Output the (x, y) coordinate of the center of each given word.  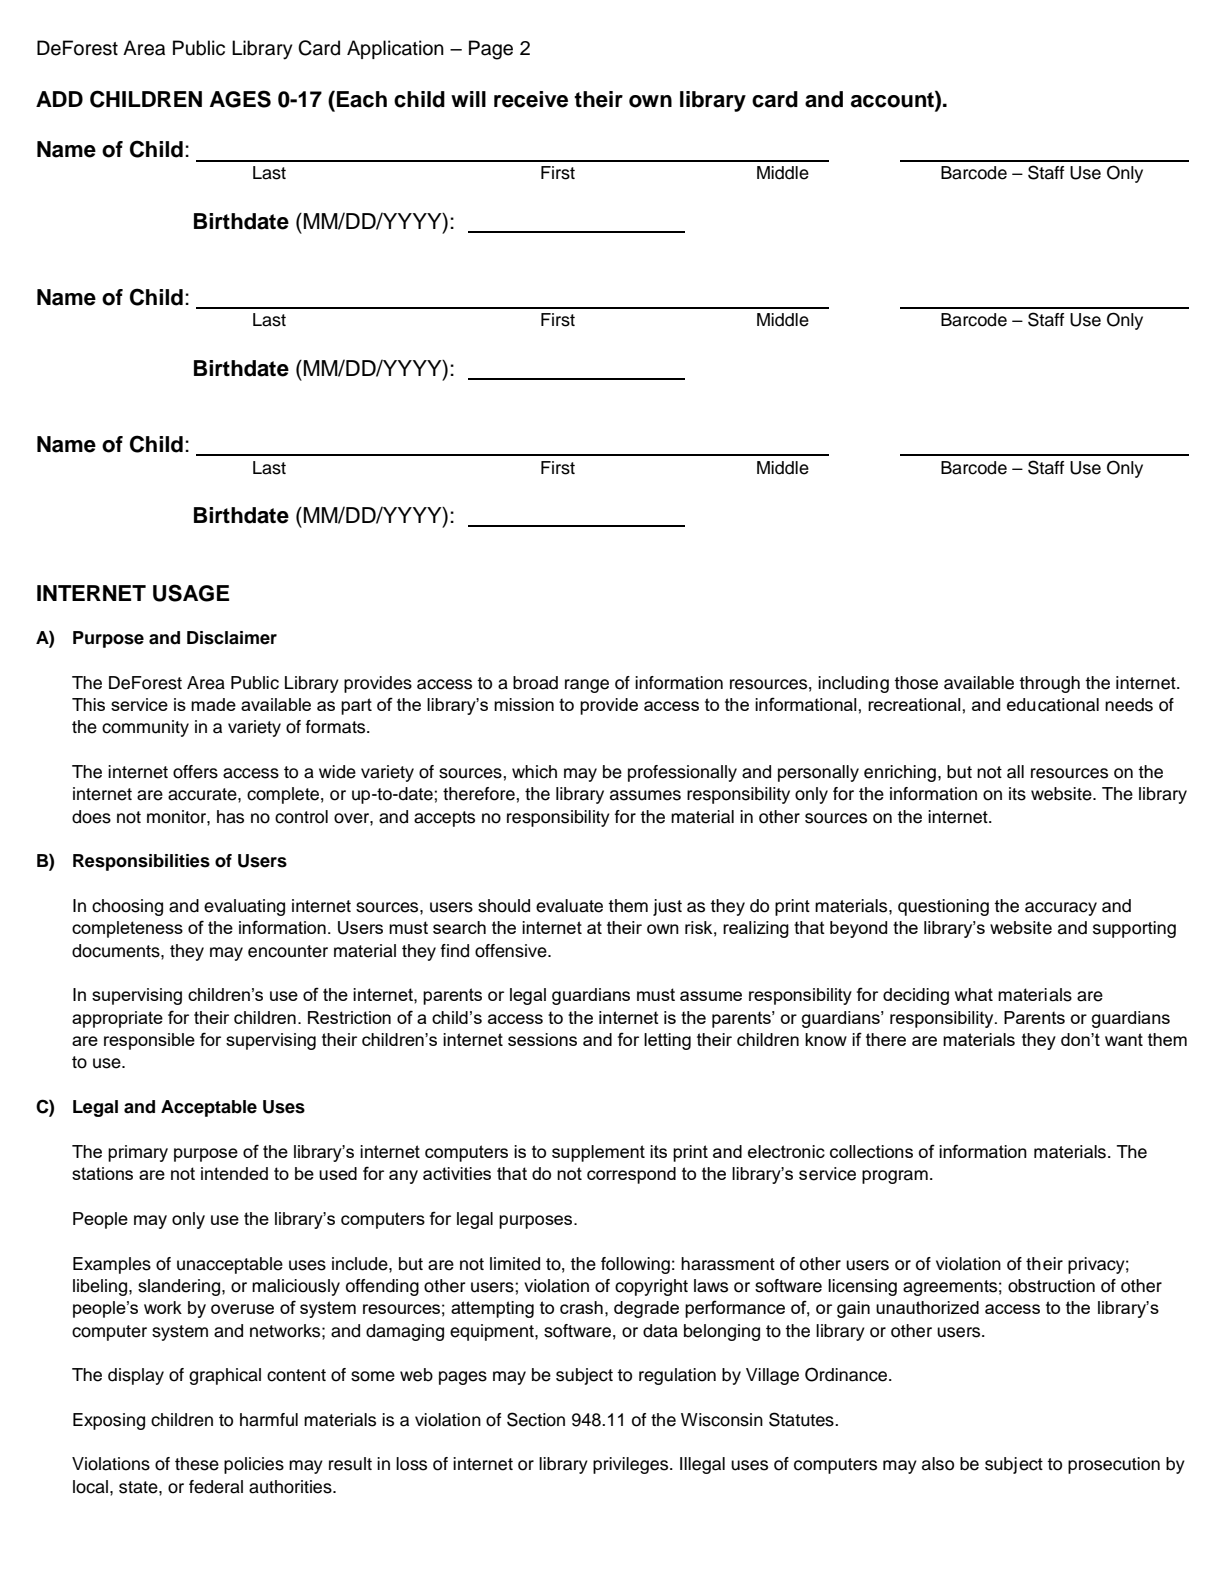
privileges (632, 1465)
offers (195, 772)
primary (138, 1153)
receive (531, 99)
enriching (900, 773)
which (534, 772)
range (587, 686)
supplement (598, 1153)
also (938, 1464)
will (468, 99)
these (197, 1464)
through (1049, 684)
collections (871, 1151)
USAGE (191, 593)
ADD (59, 99)
